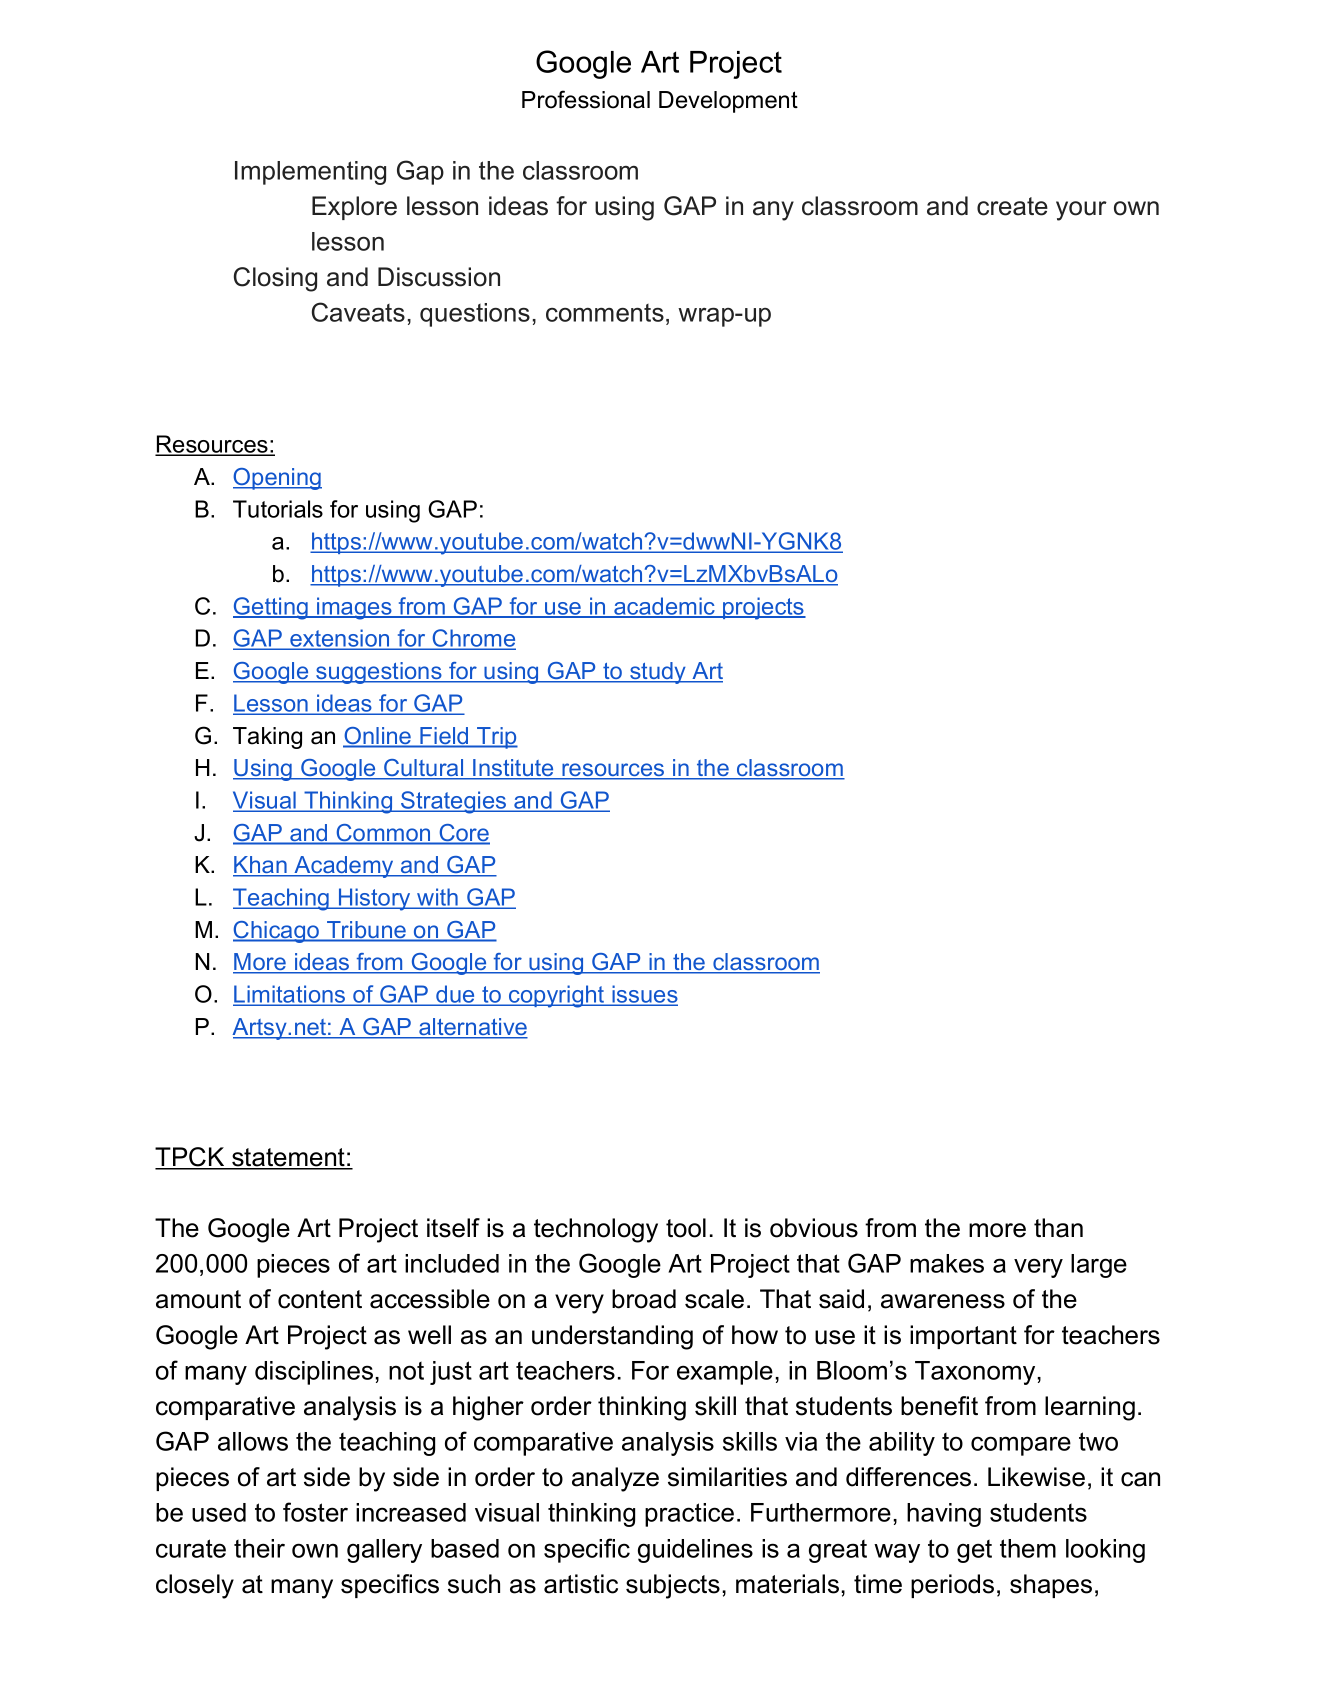 The height and width of the screenshot is (1708, 1320). I want to click on Development, so click(728, 102).
